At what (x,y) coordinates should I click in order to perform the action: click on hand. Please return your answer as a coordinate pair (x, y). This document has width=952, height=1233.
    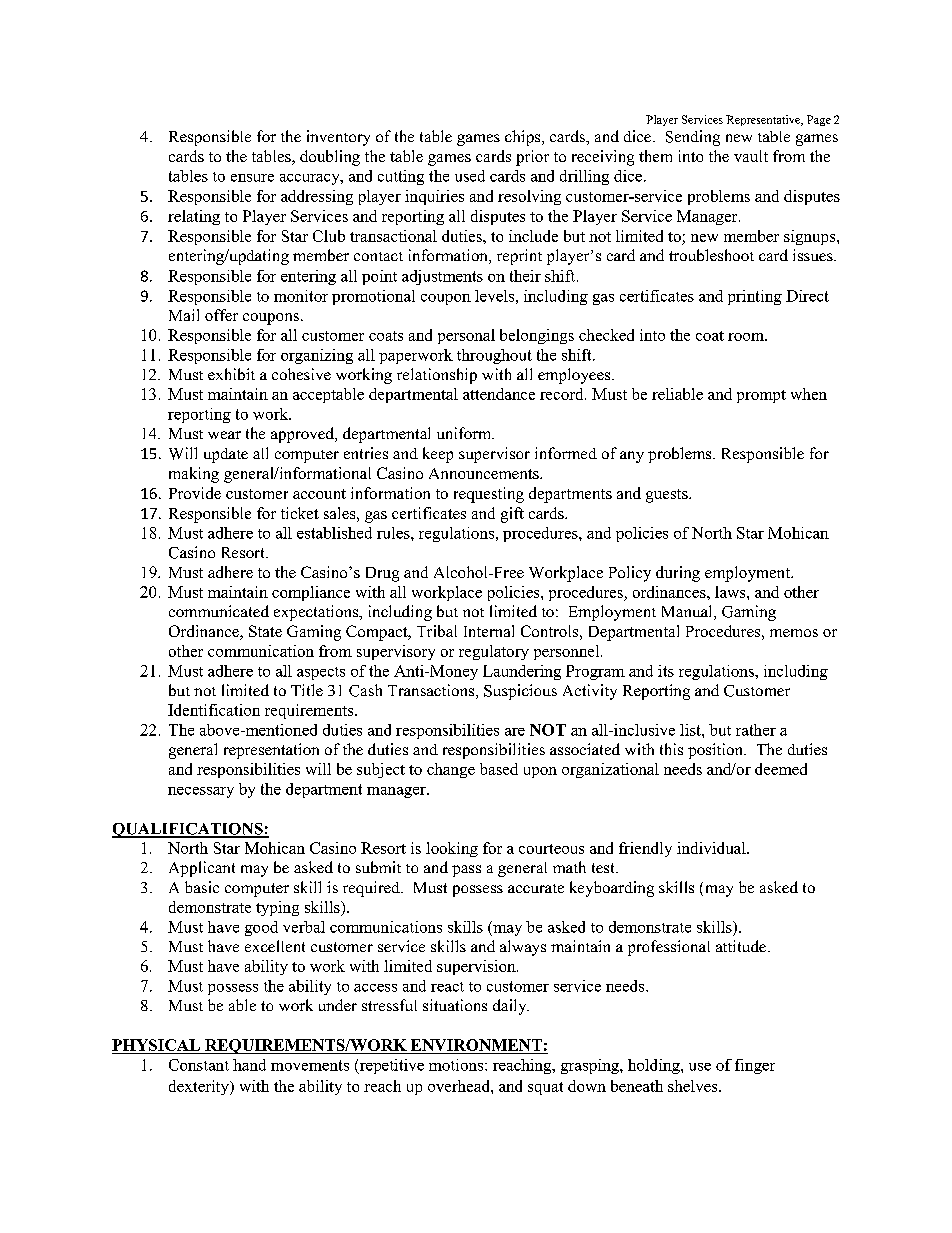
    Looking at the image, I should click on (249, 1065).
